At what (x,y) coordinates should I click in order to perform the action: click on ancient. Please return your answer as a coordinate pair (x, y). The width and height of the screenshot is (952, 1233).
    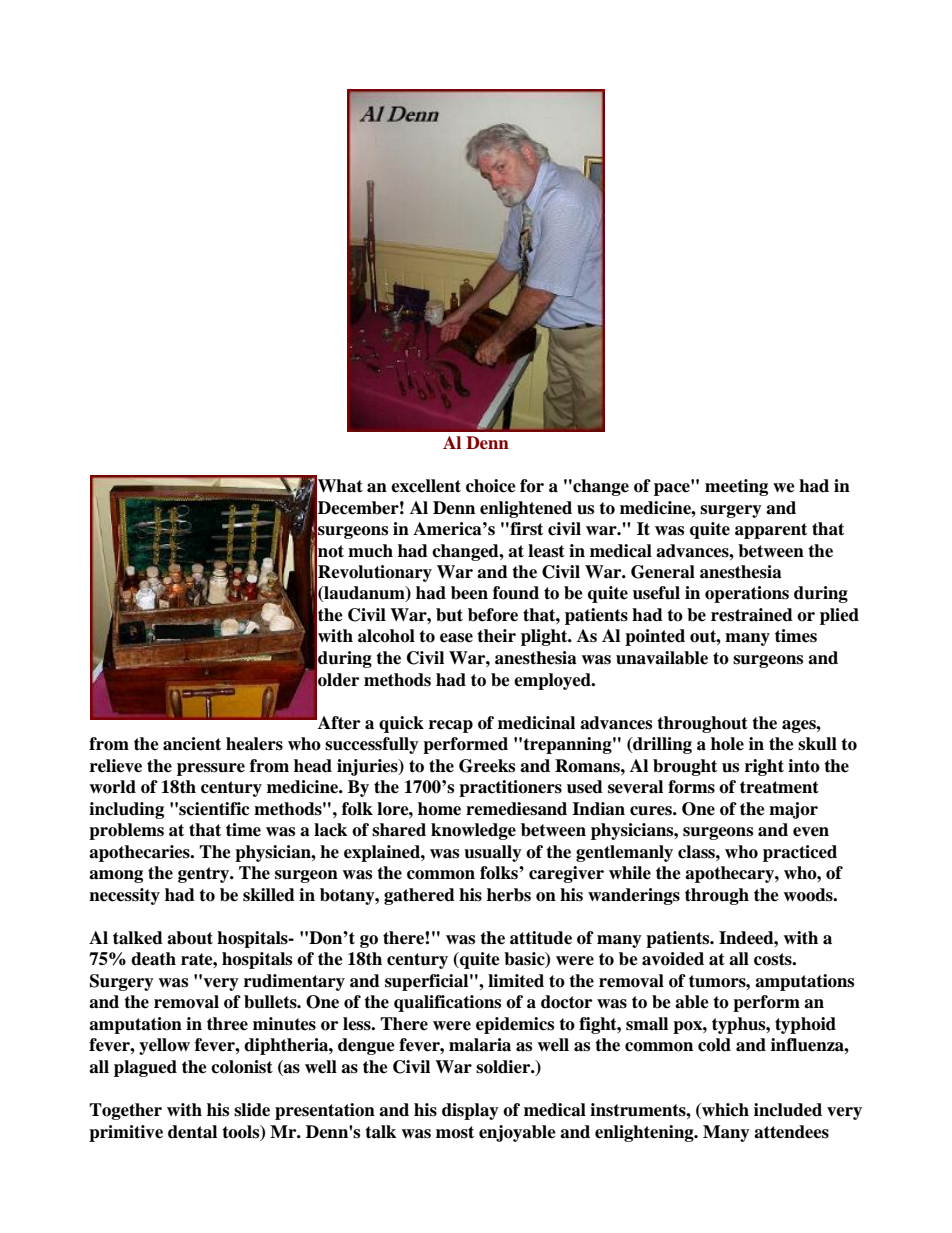
    Looking at the image, I should click on (192, 744).
